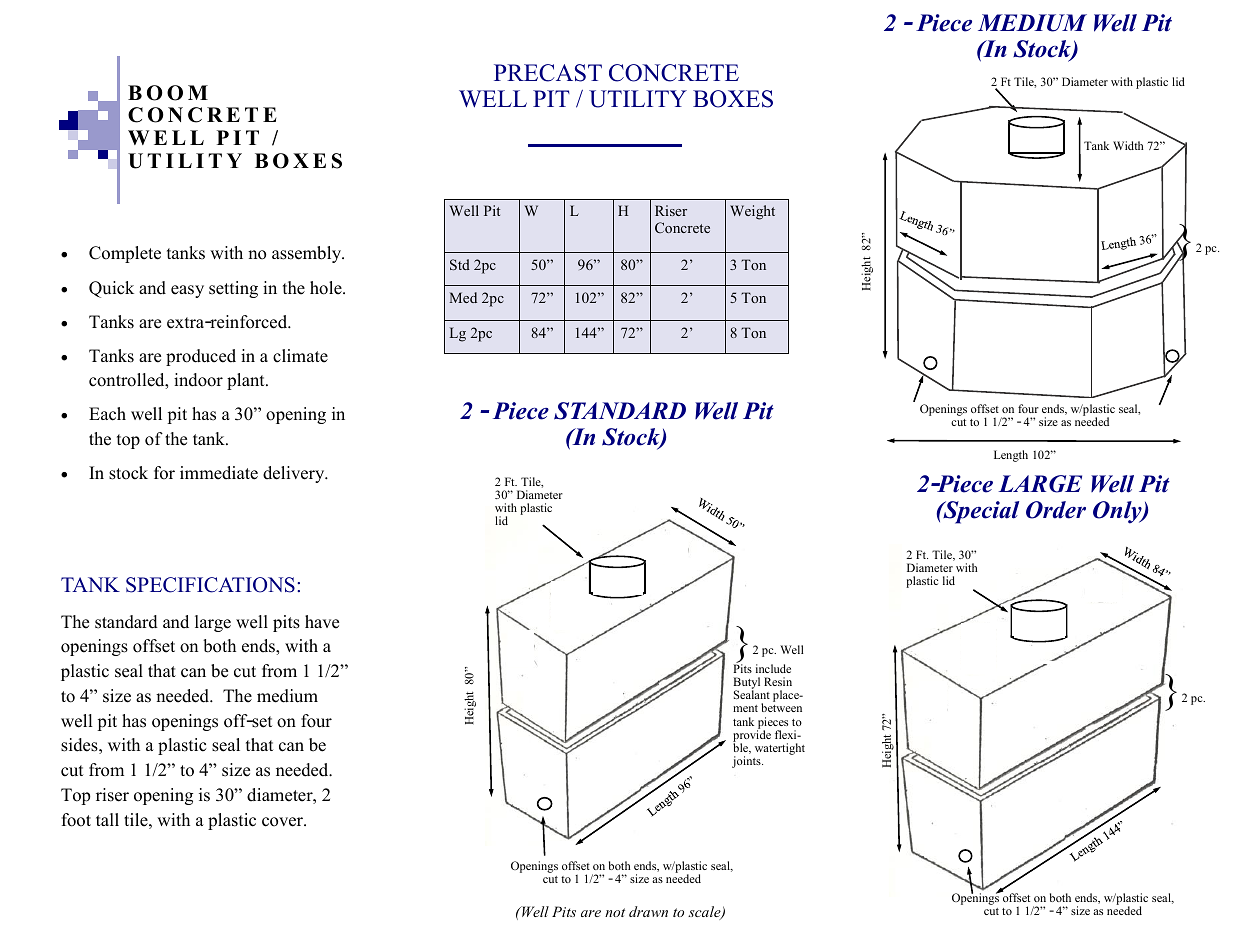 The image size is (1233, 952). What do you see at coordinates (283, 822) in the screenshot?
I see `cover` at bounding box center [283, 822].
